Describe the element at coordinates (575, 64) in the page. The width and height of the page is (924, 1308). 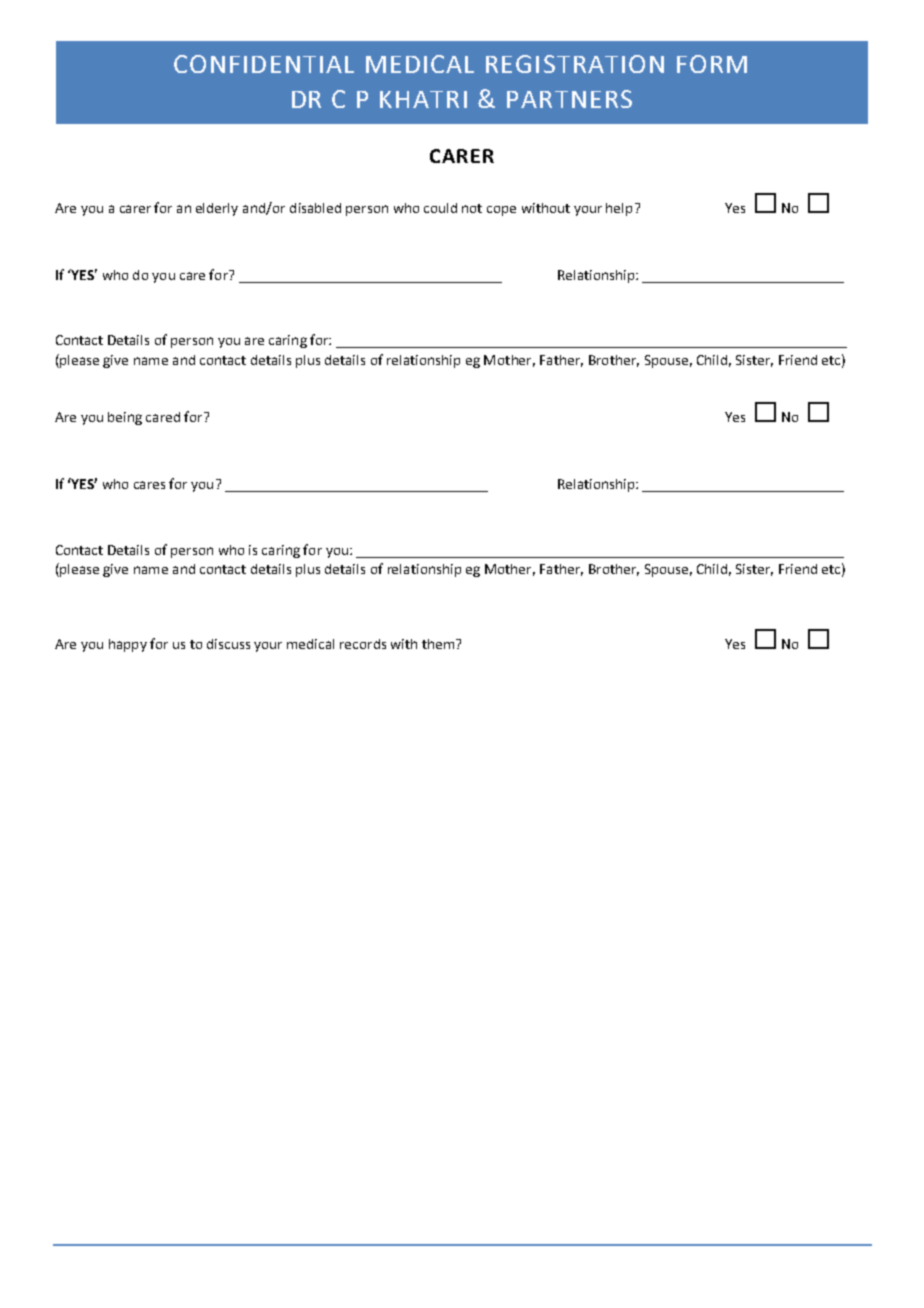
I see `REGISTRATION` at that location.
